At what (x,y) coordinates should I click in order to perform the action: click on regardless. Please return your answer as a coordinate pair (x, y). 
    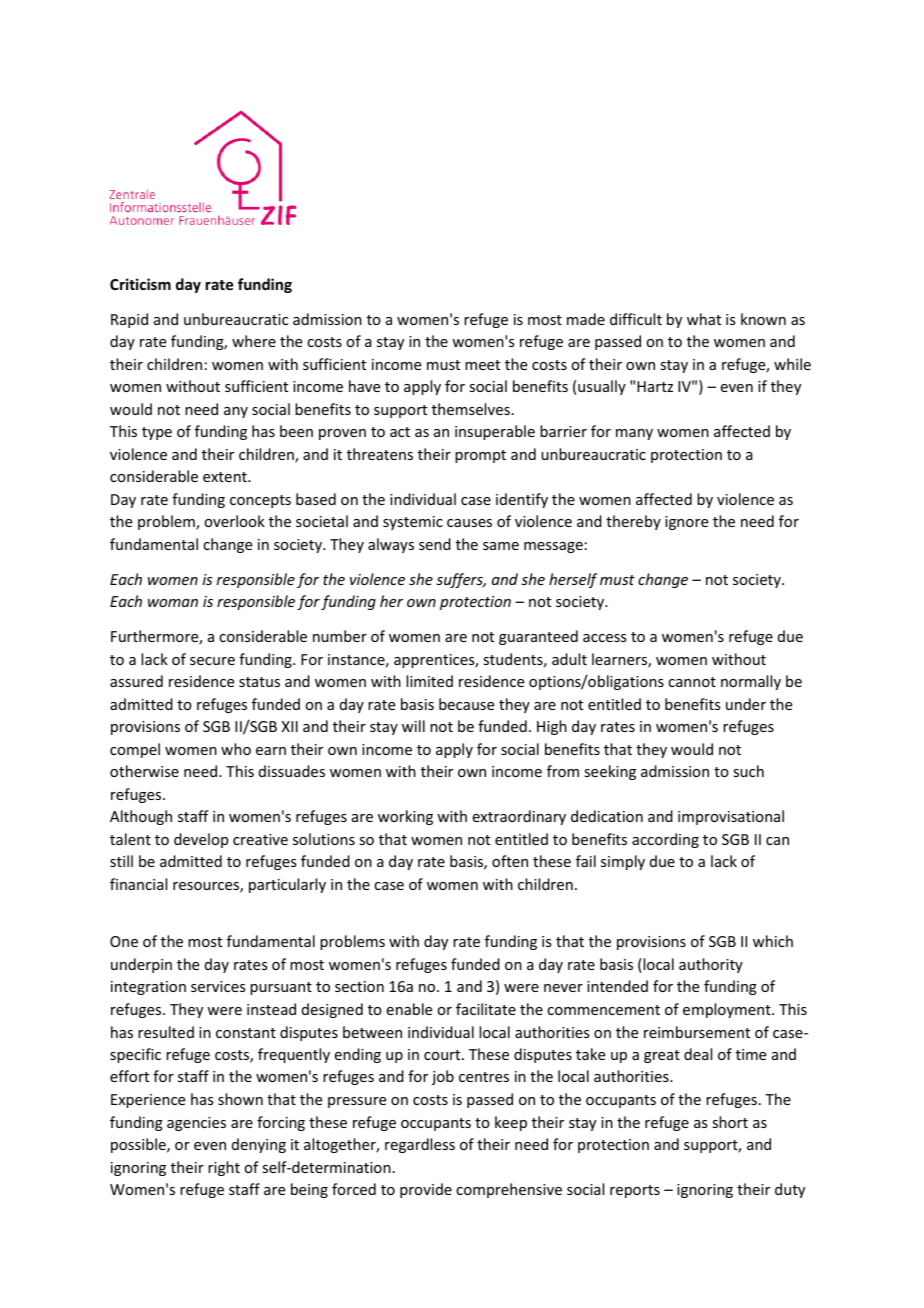
    Looking at the image, I should click on (420, 1145).
